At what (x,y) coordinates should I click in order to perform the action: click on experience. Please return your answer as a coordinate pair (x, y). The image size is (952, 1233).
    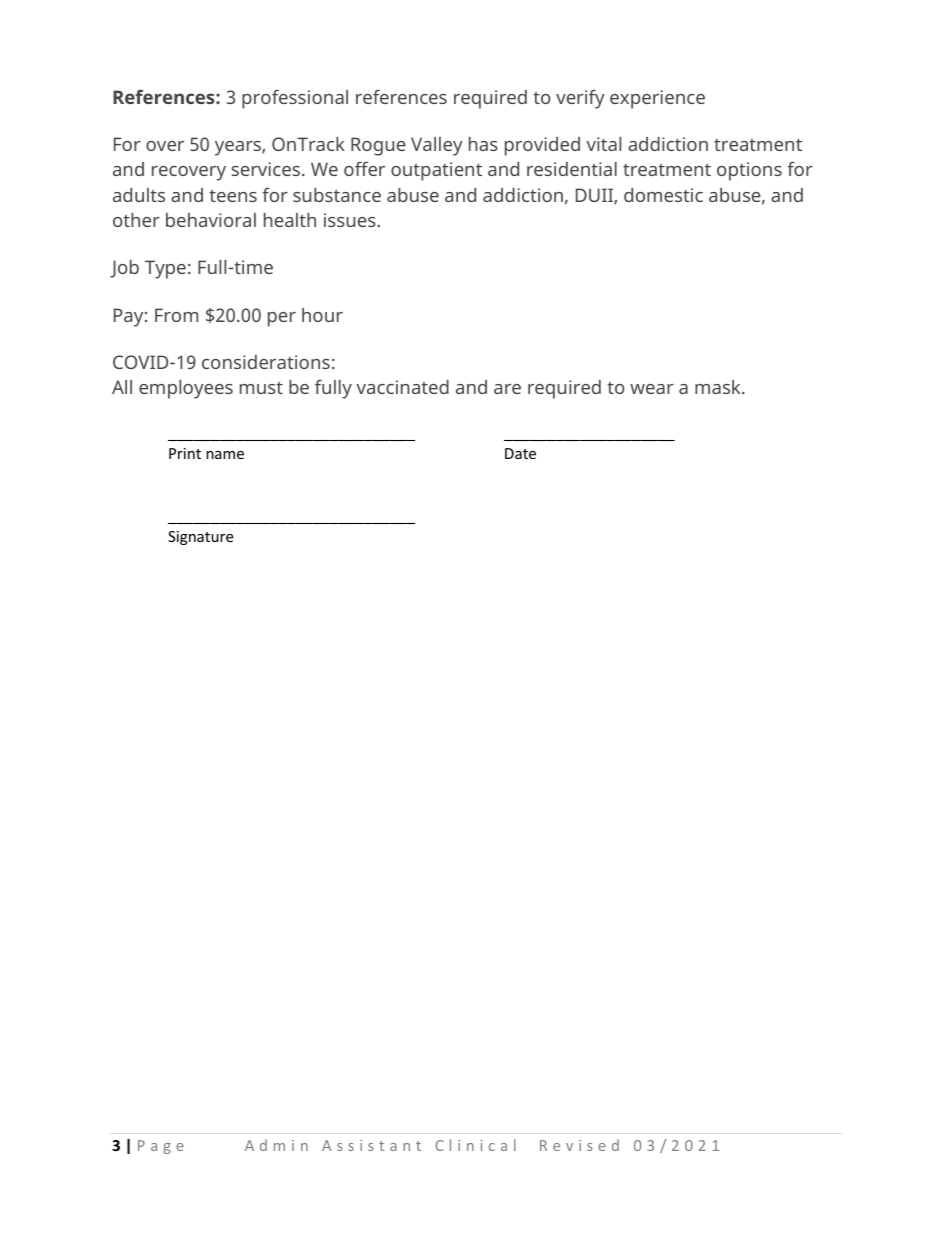
    Looking at the image, I should click on (657, 99).
